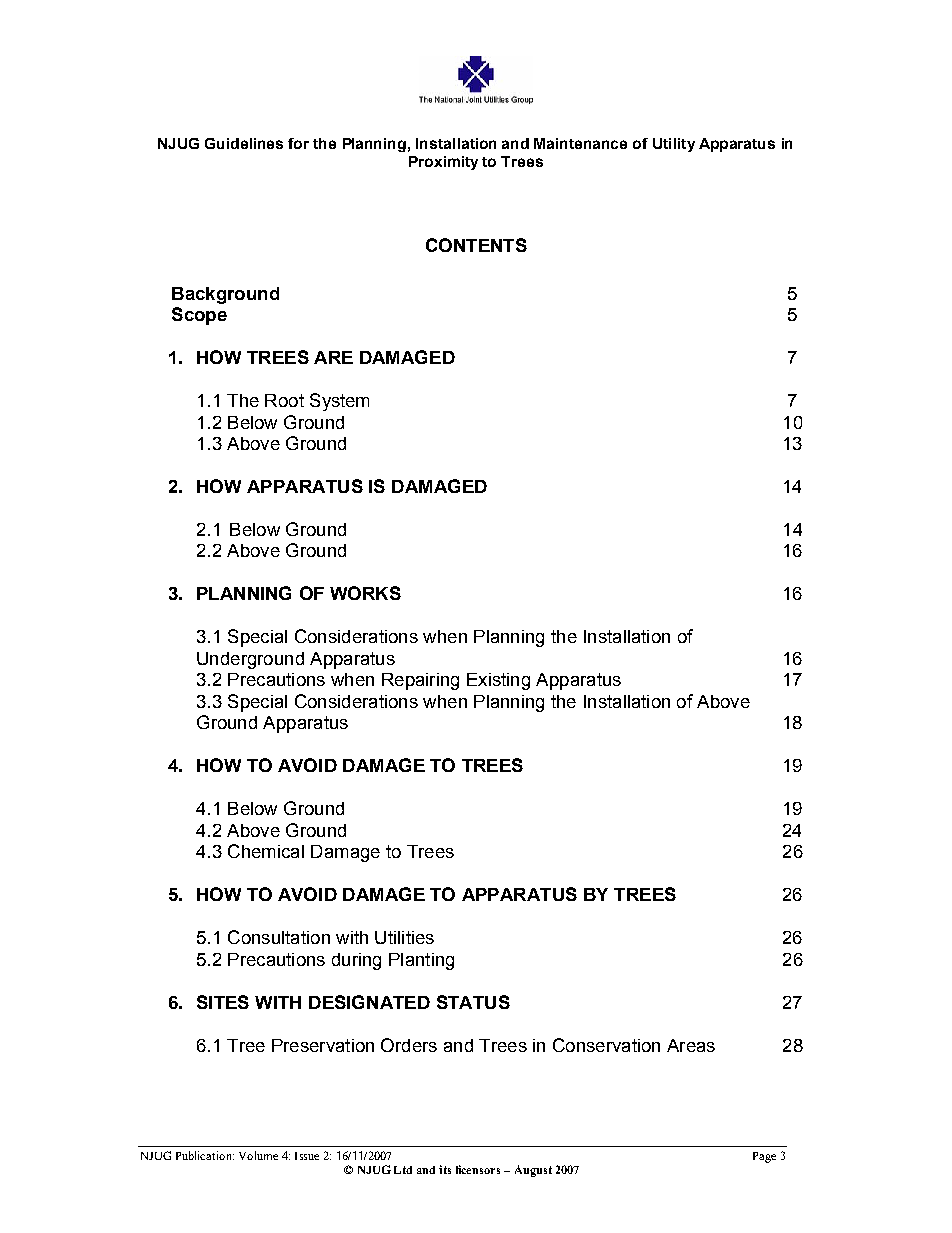  Describe the element at coordinates (258, 1155) in the screenshot. I see `Volume` at that location.
